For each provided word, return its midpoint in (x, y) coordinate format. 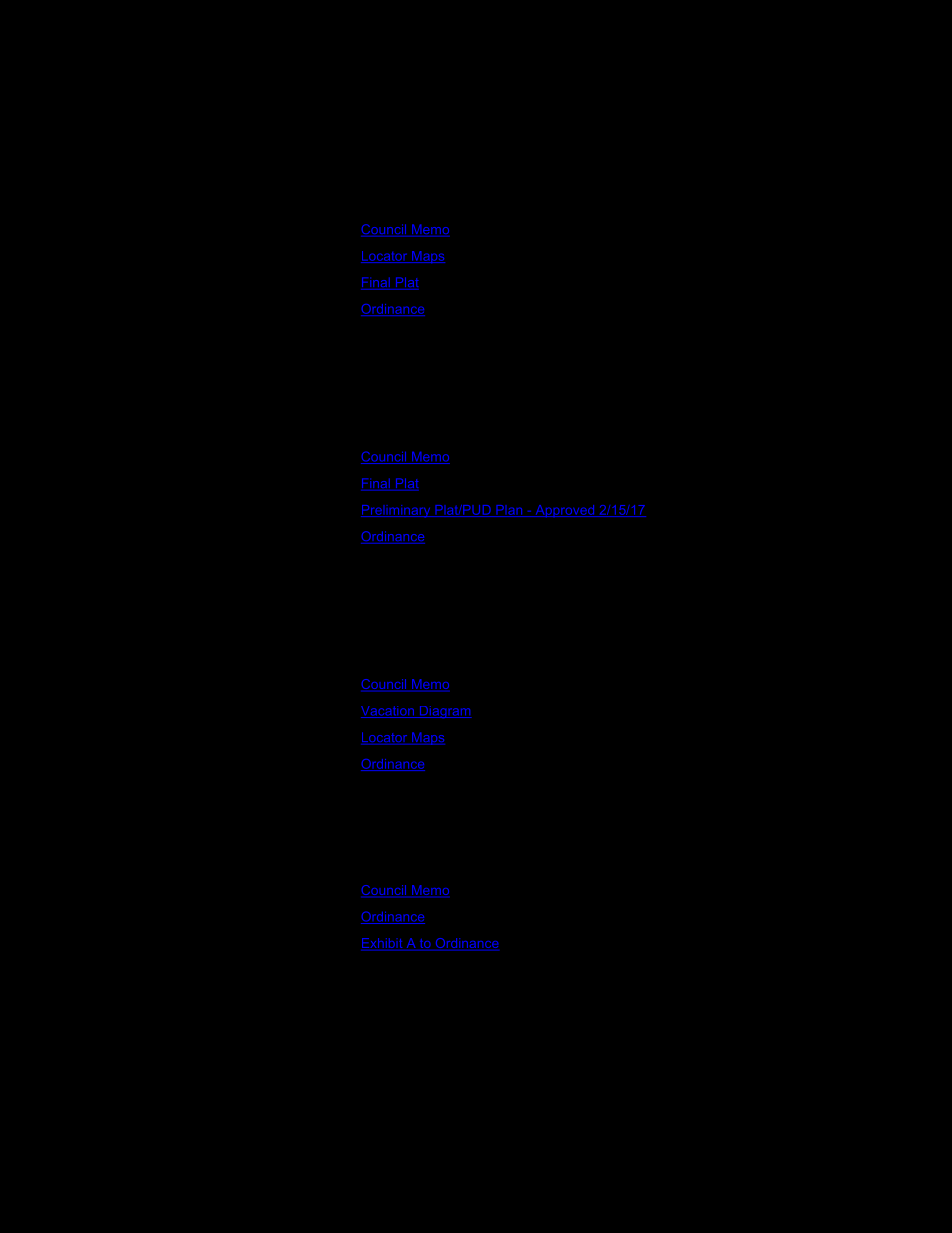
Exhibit (383, 944)
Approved (565, 511)
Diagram (444, 712)
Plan (509, 511)
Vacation (388, 712)
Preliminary (397, 511)
